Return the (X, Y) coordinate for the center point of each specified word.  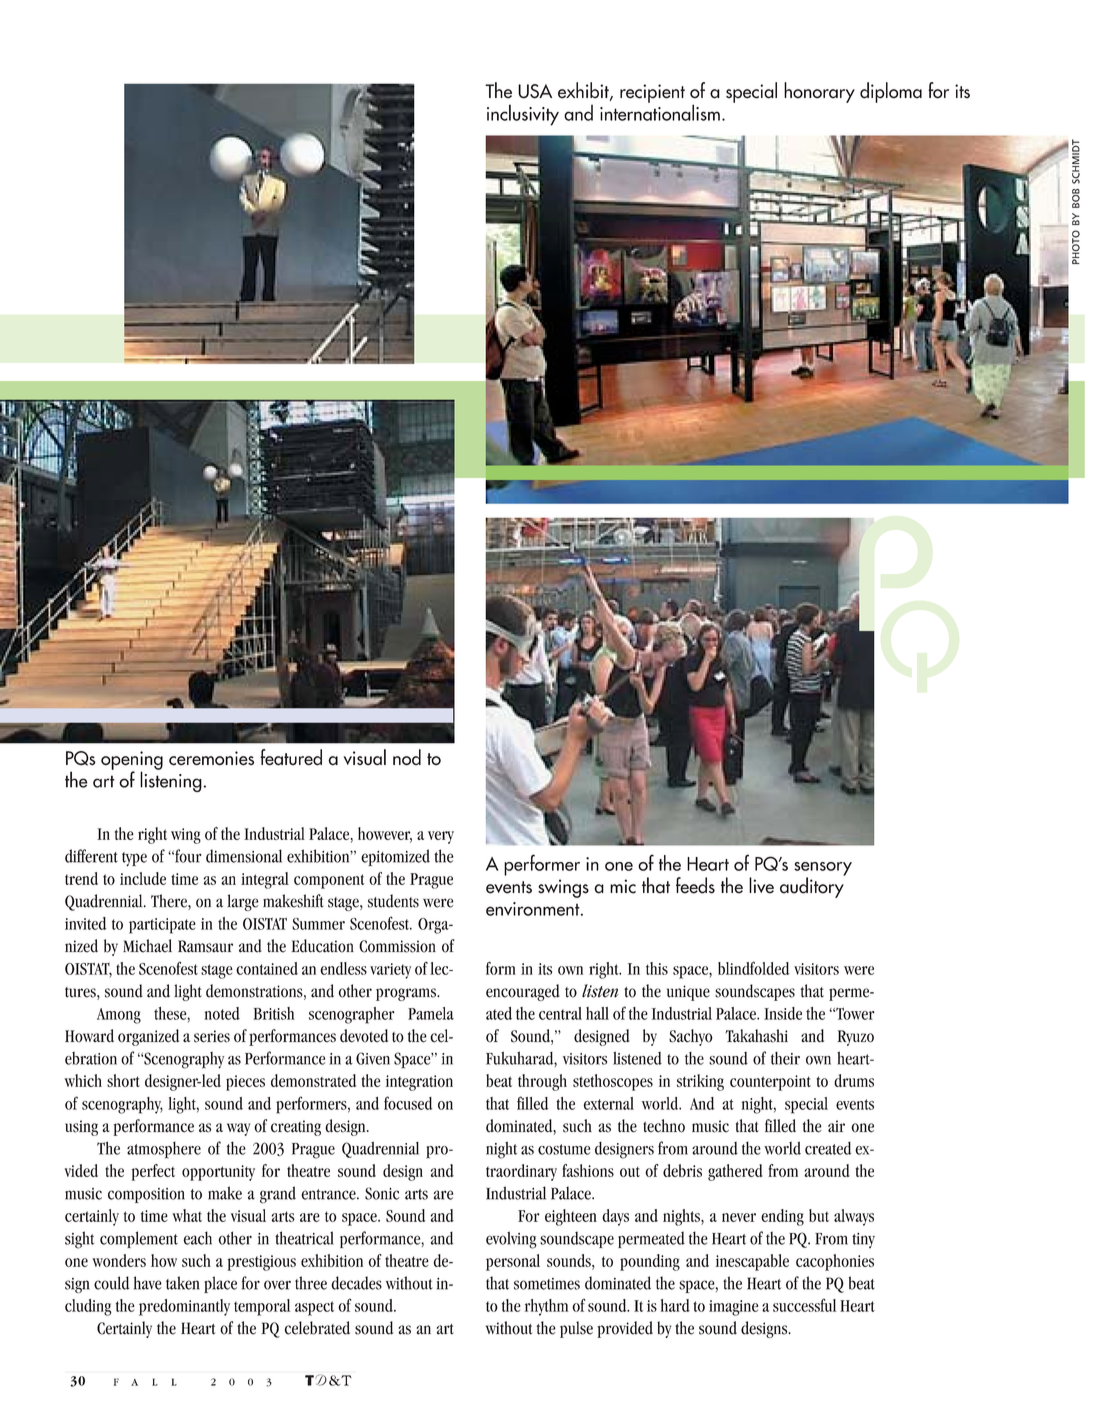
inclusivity (523, 115)
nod (407, 757)
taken (183, 1283)
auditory (812, 886)
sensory (823, 870)
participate (162, 926)
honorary (819, 92)
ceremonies (211, 758)
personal (513, 1262)
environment (534, 909)
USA (535, 91)
